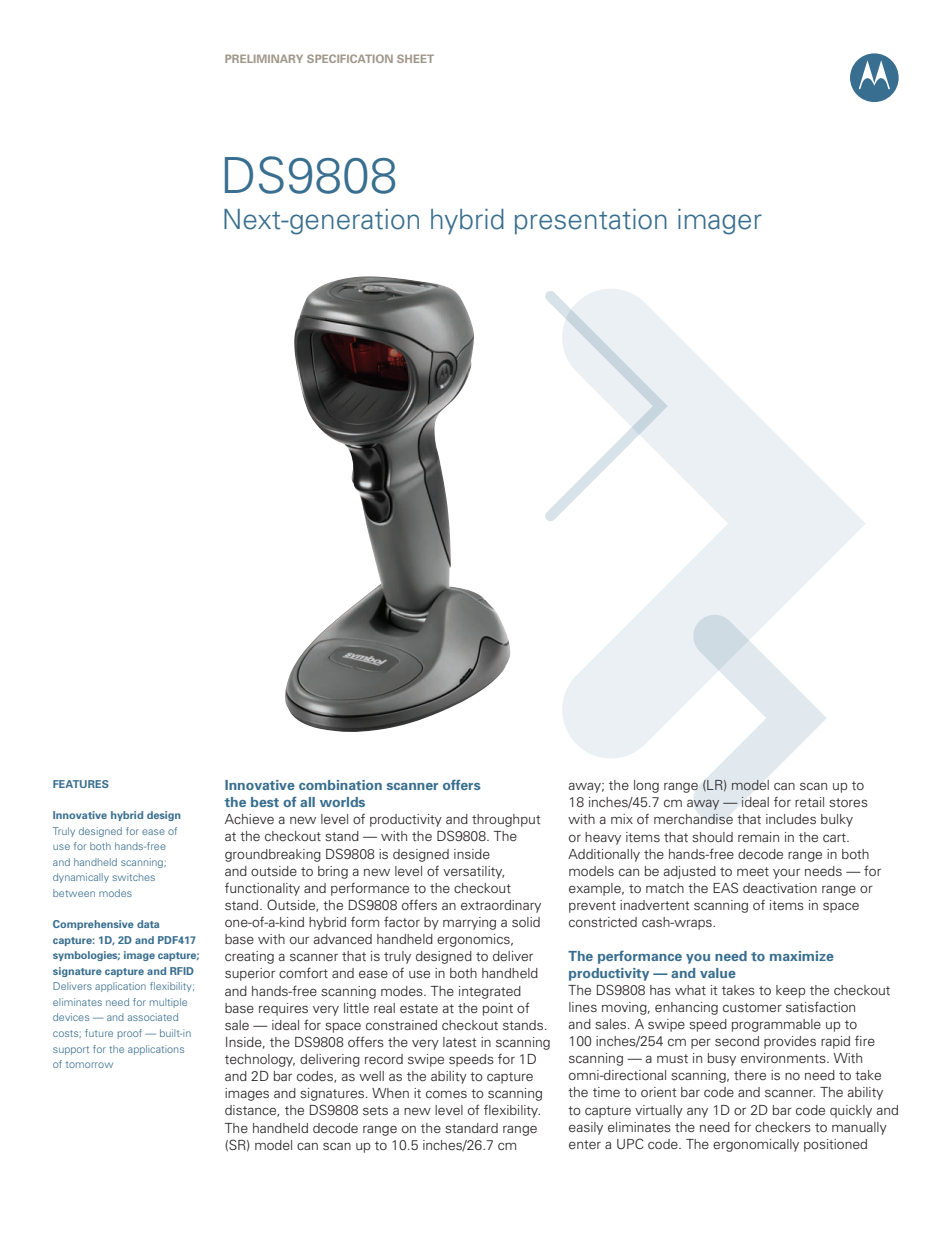  I want to click on Sheet, so click(415, 58).
